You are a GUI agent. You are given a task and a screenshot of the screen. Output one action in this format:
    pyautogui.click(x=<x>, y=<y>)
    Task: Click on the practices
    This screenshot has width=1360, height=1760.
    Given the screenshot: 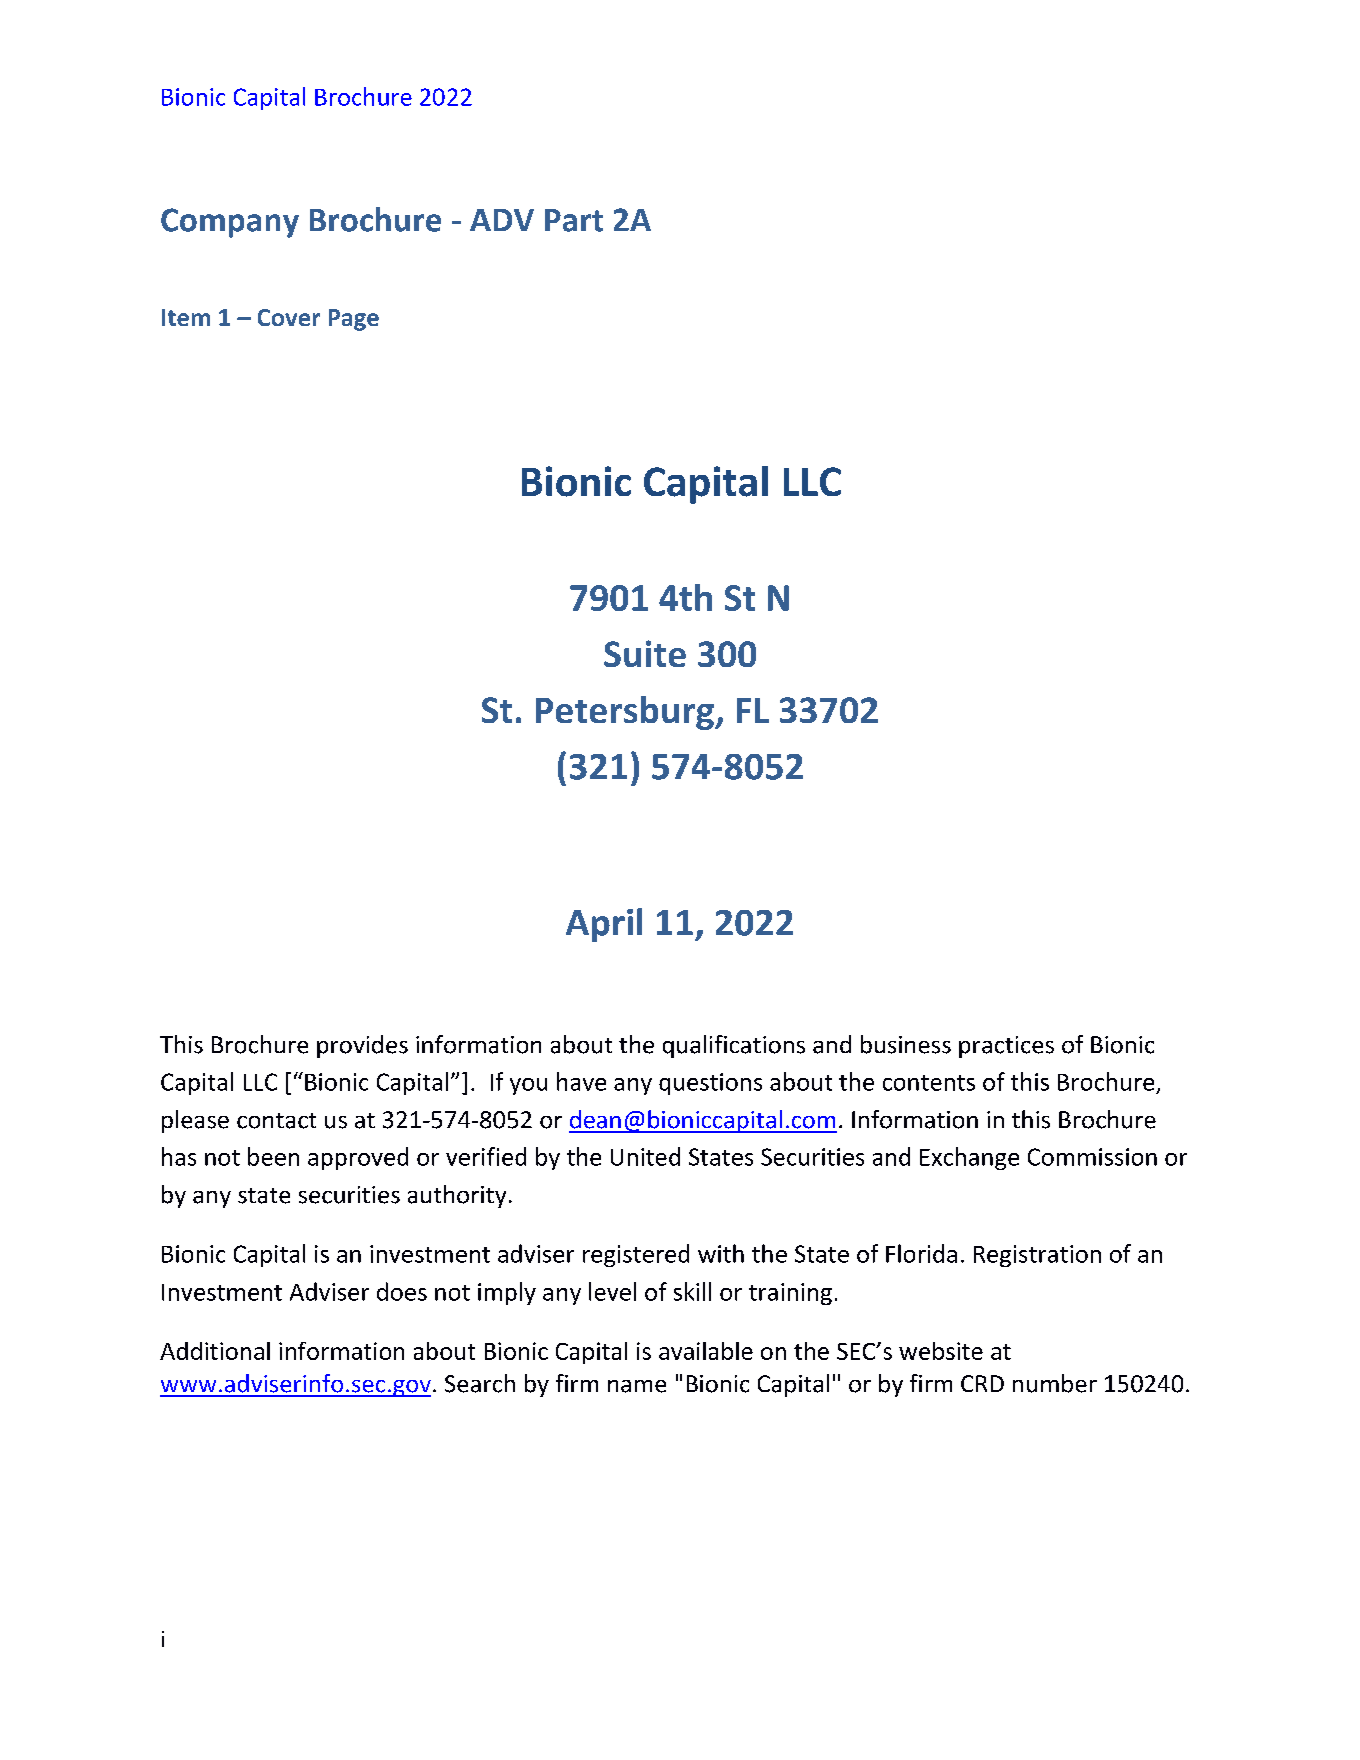 What is the action you would take?
    pyautogui.click(x=1006, y=1047)
